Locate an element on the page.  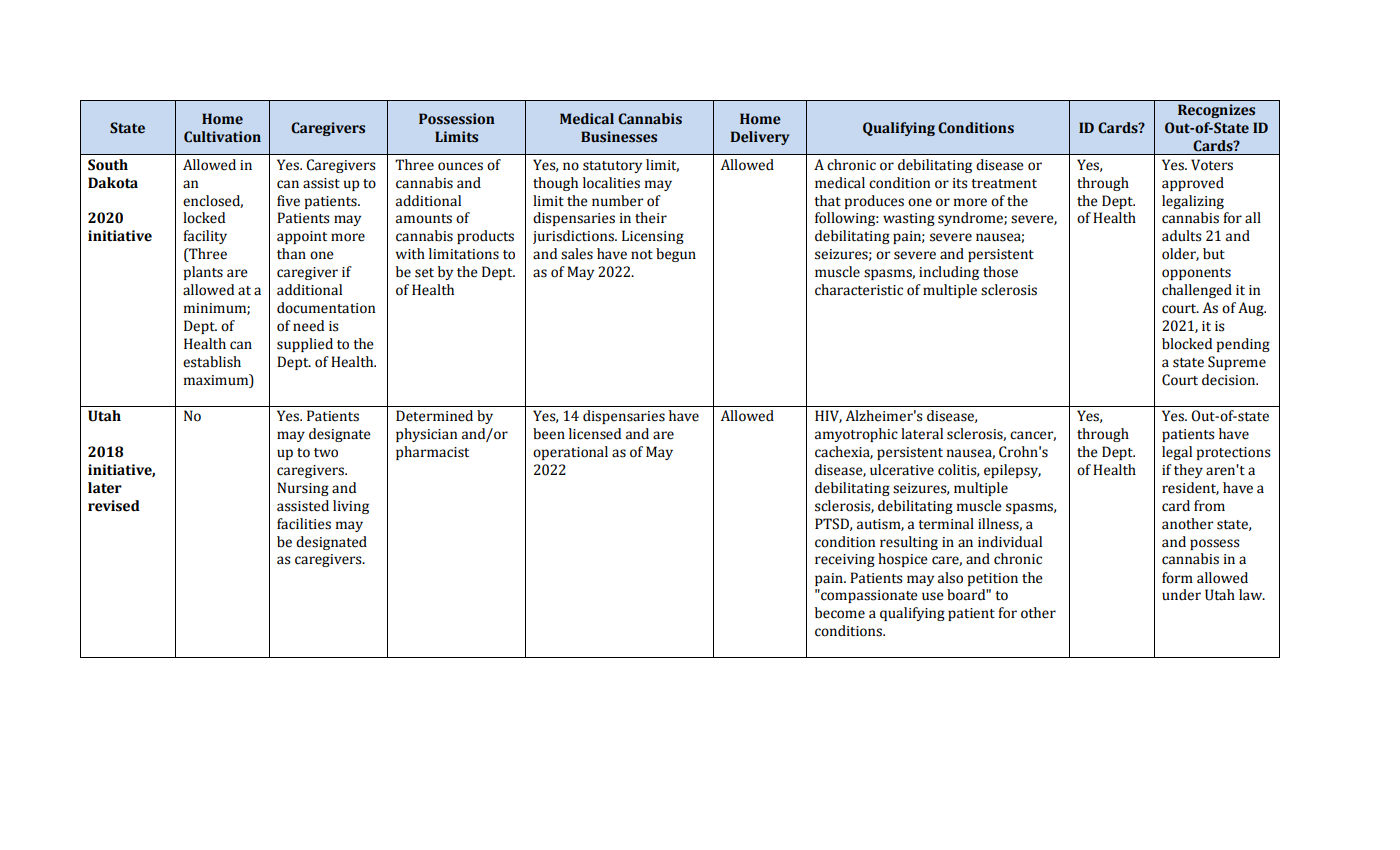
begun is located at coordinates (676, 255).
